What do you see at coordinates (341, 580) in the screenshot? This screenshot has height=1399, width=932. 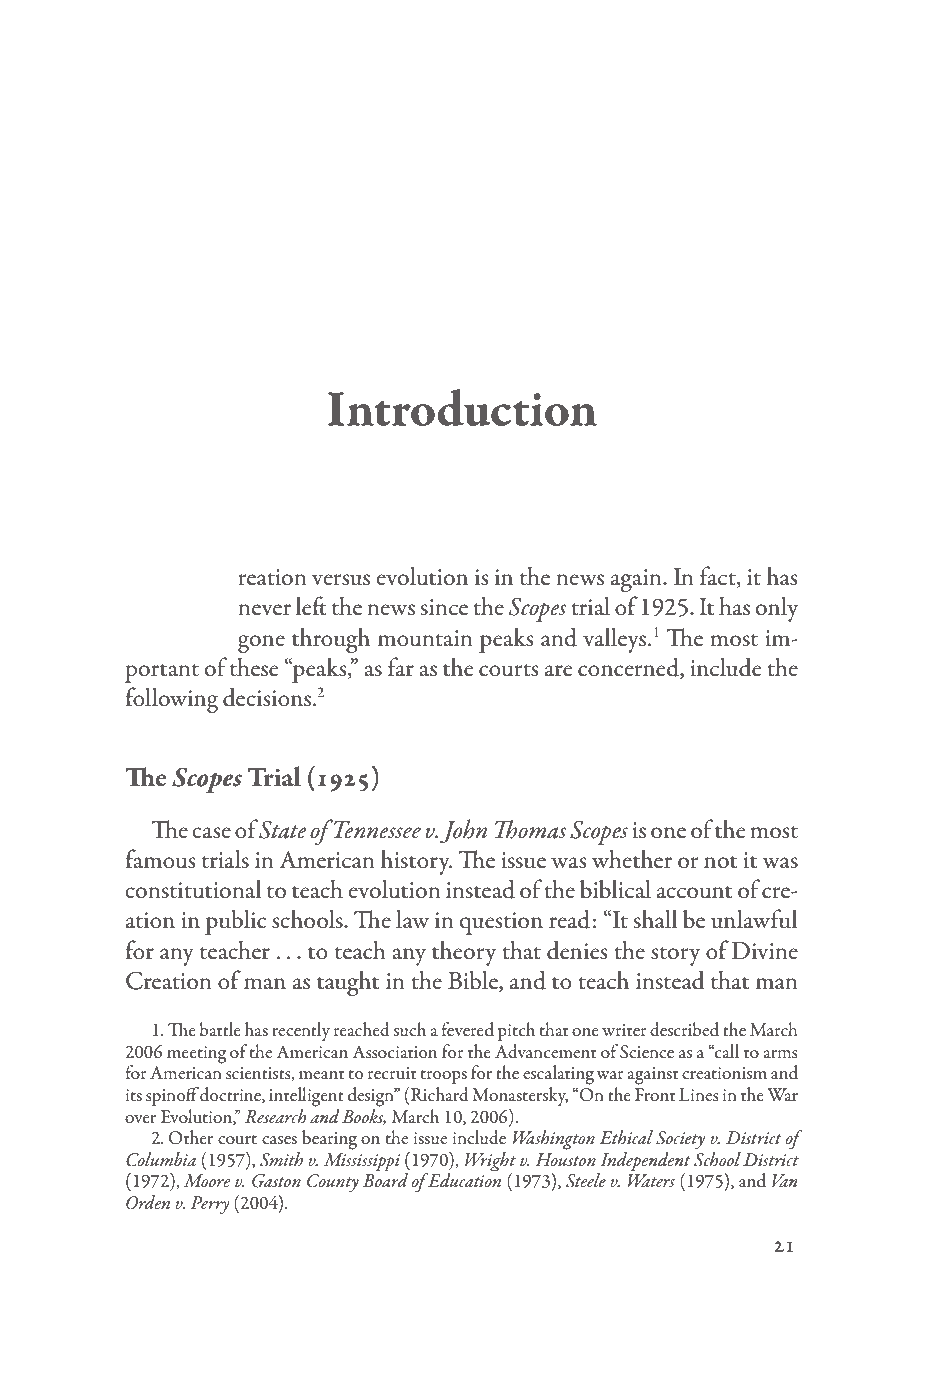 I see `versus` at bounding box center [341, 580].
